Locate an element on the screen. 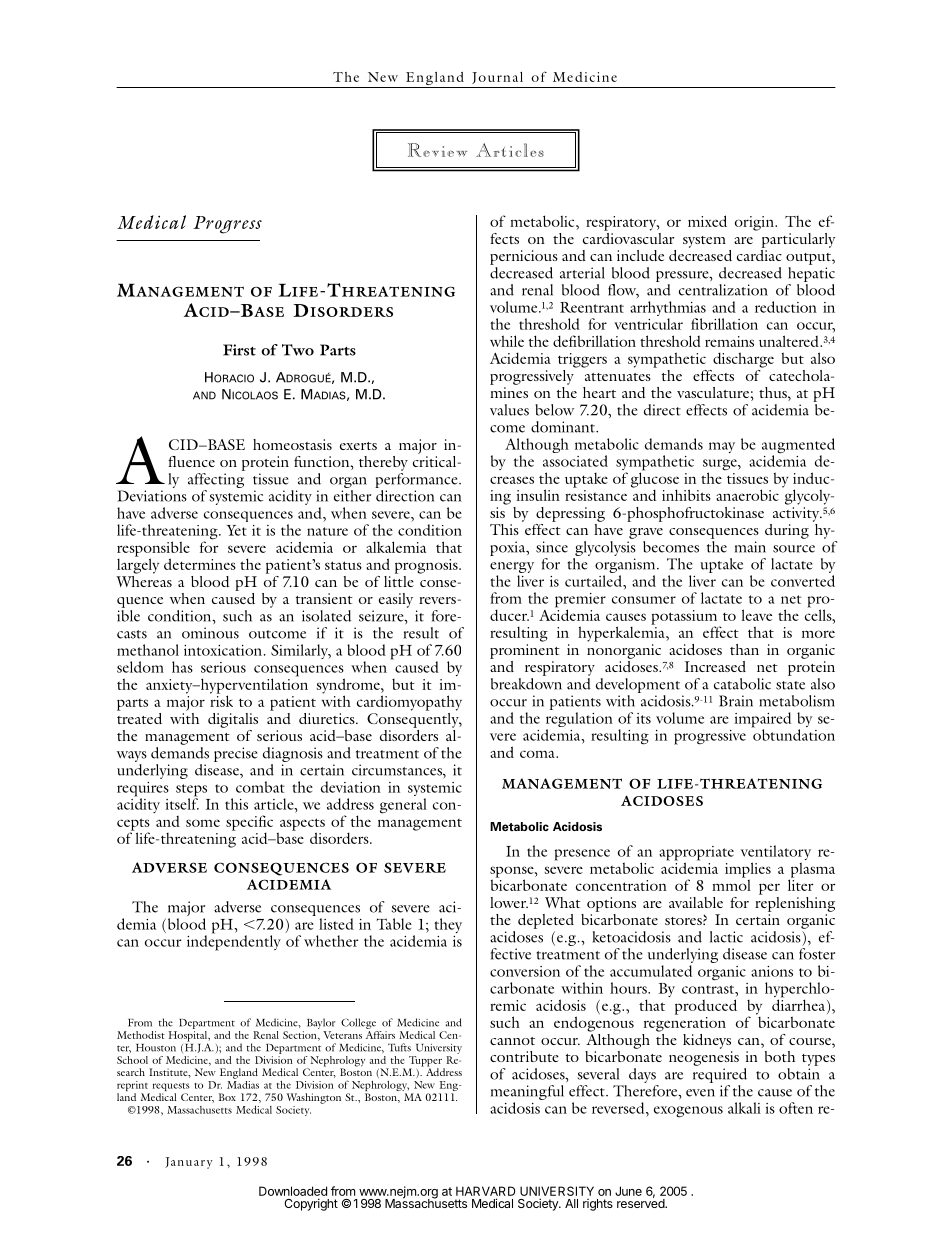  may is located at coordinates (722, 447).
